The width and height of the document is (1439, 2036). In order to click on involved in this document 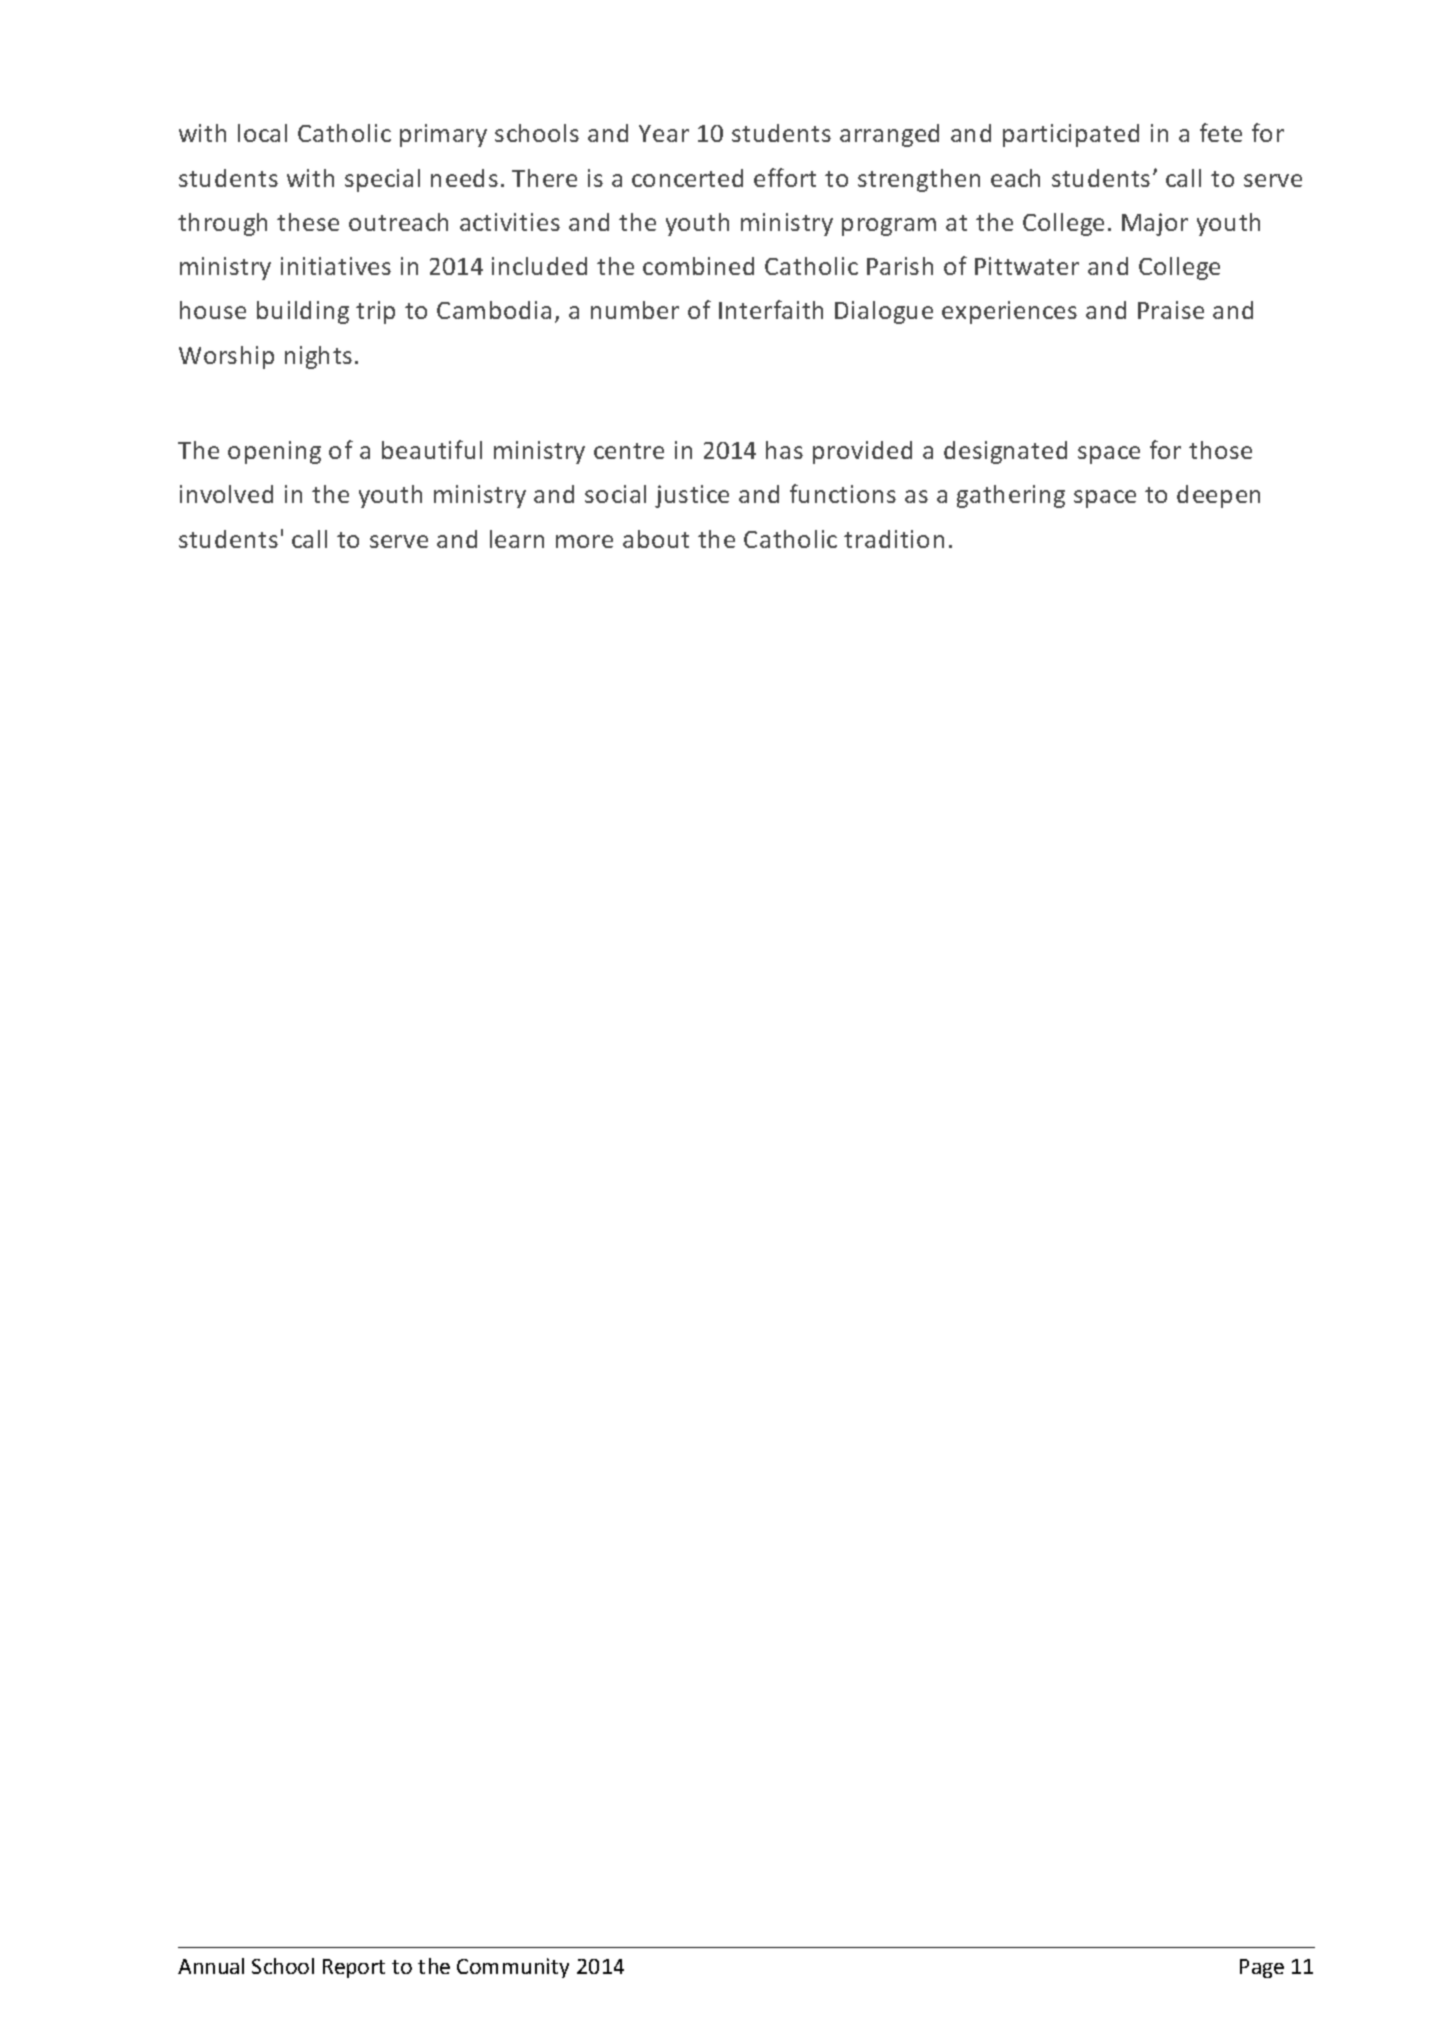, I will do `click(226, 494)`.
